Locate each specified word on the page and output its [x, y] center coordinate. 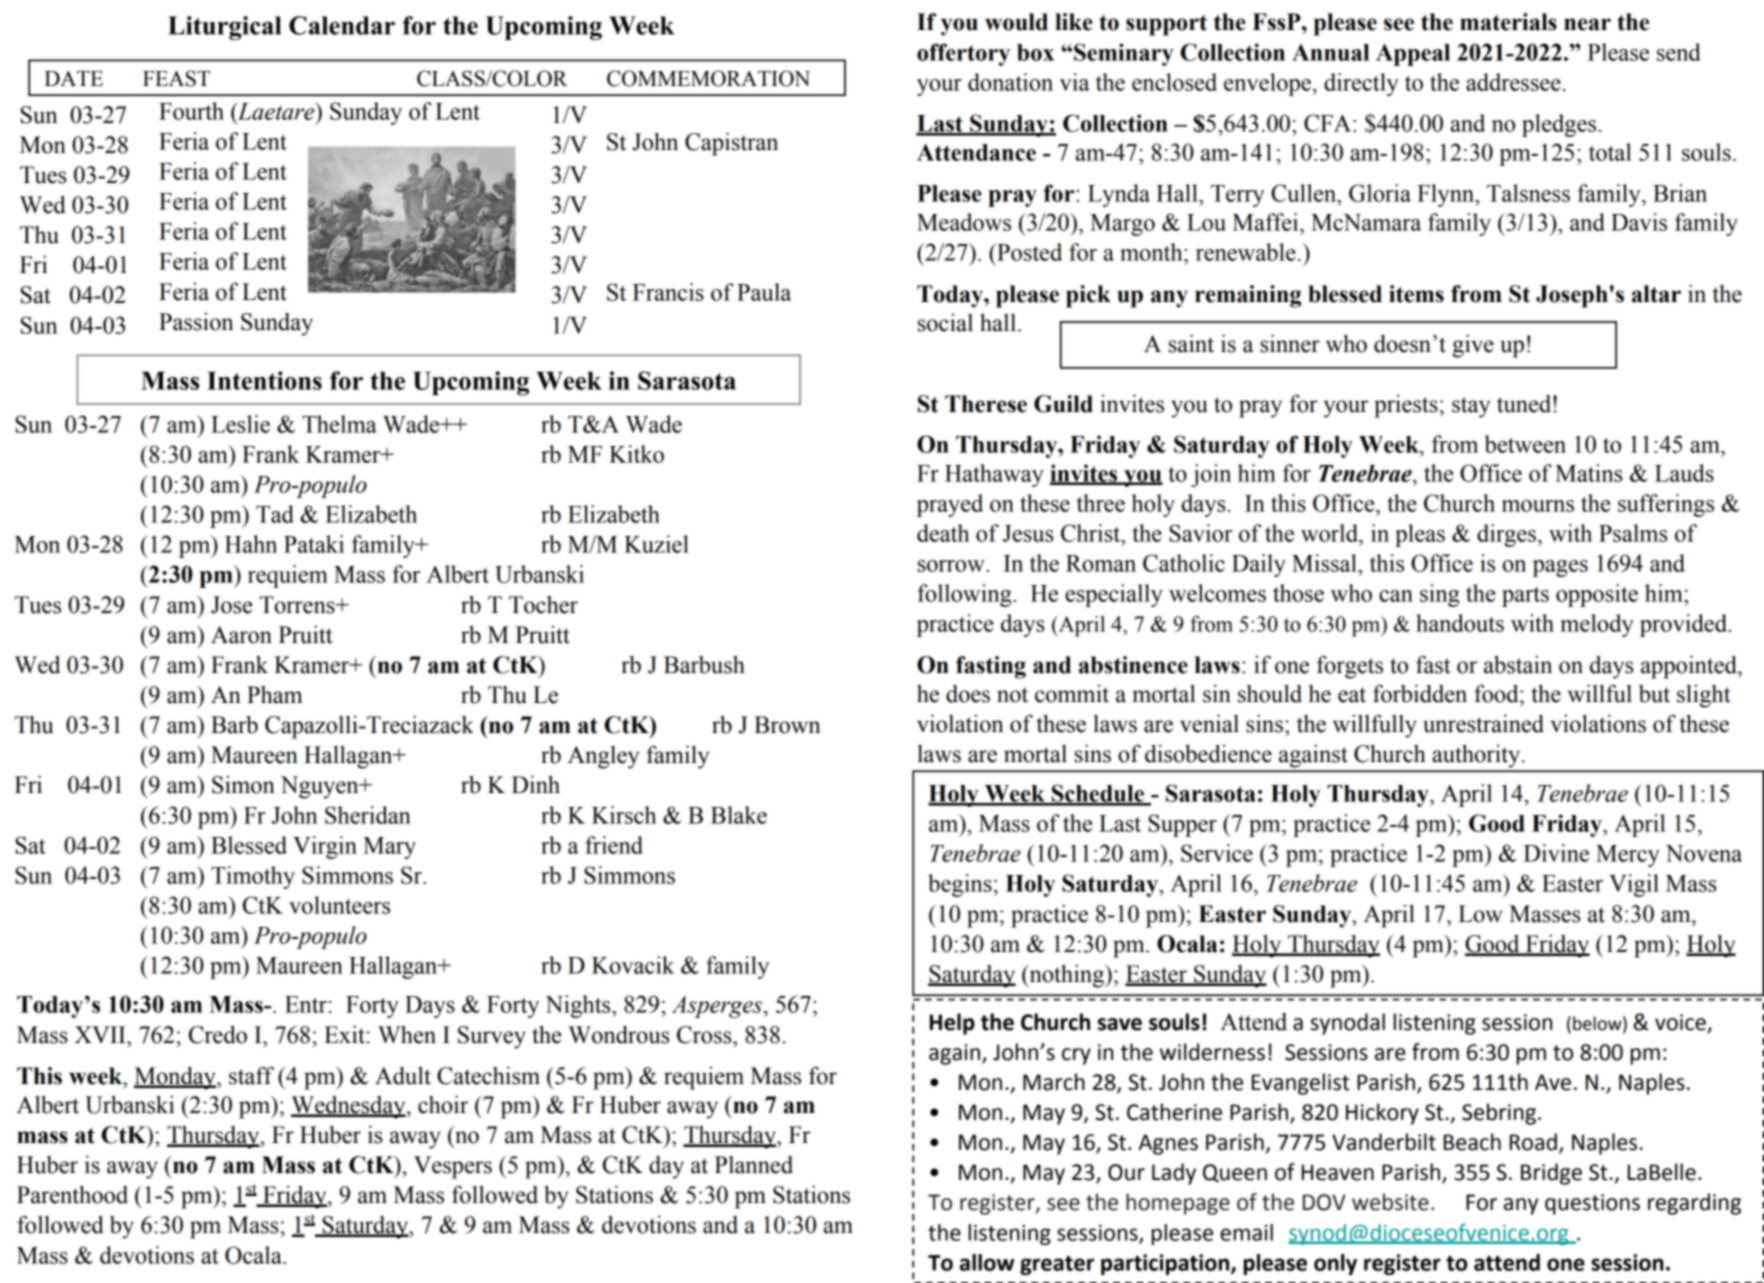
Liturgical [224, 28]
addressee [1513, 82]
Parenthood [72, 1194]
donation [1010, 82]
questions [1592, 1204]
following [965, 595]
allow [987, 1262]
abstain [1518, 665]
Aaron [241, 635]
